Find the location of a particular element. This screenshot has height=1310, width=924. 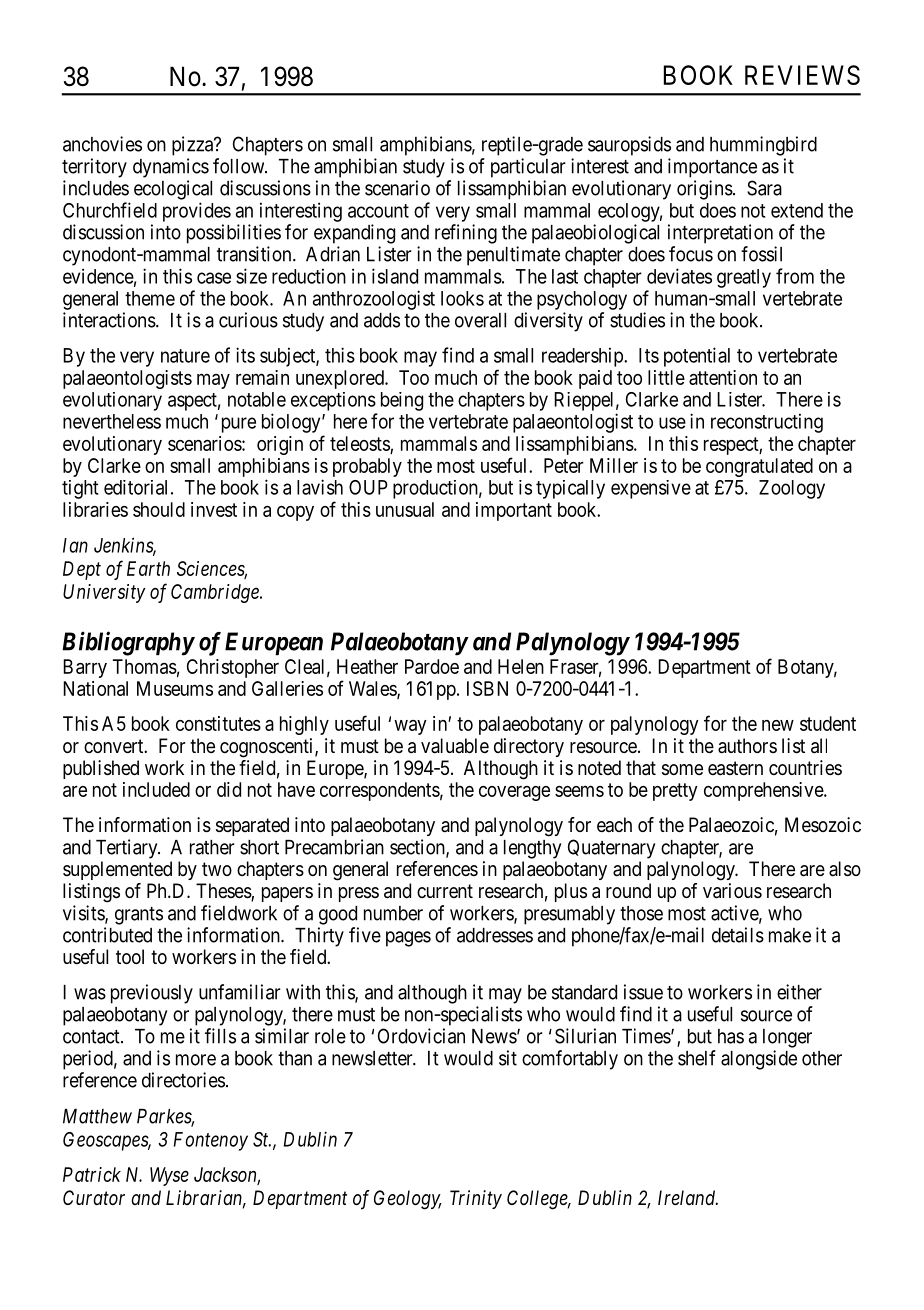

Trinity is located at coordinates (476, 1199).
